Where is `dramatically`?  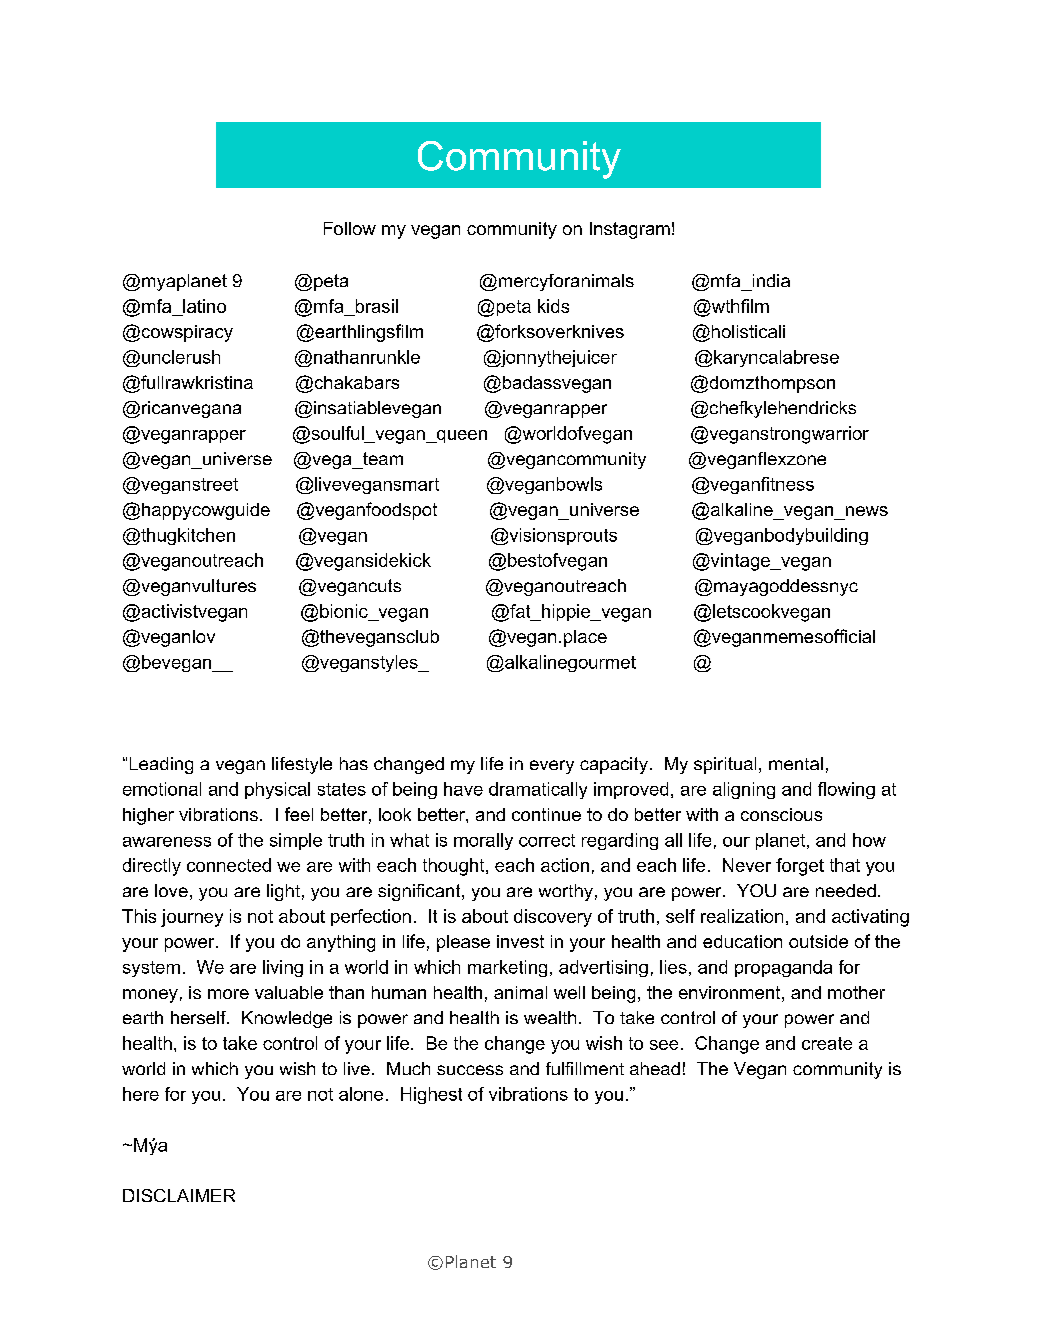
dramatically is located at coordinates (538, 790).
